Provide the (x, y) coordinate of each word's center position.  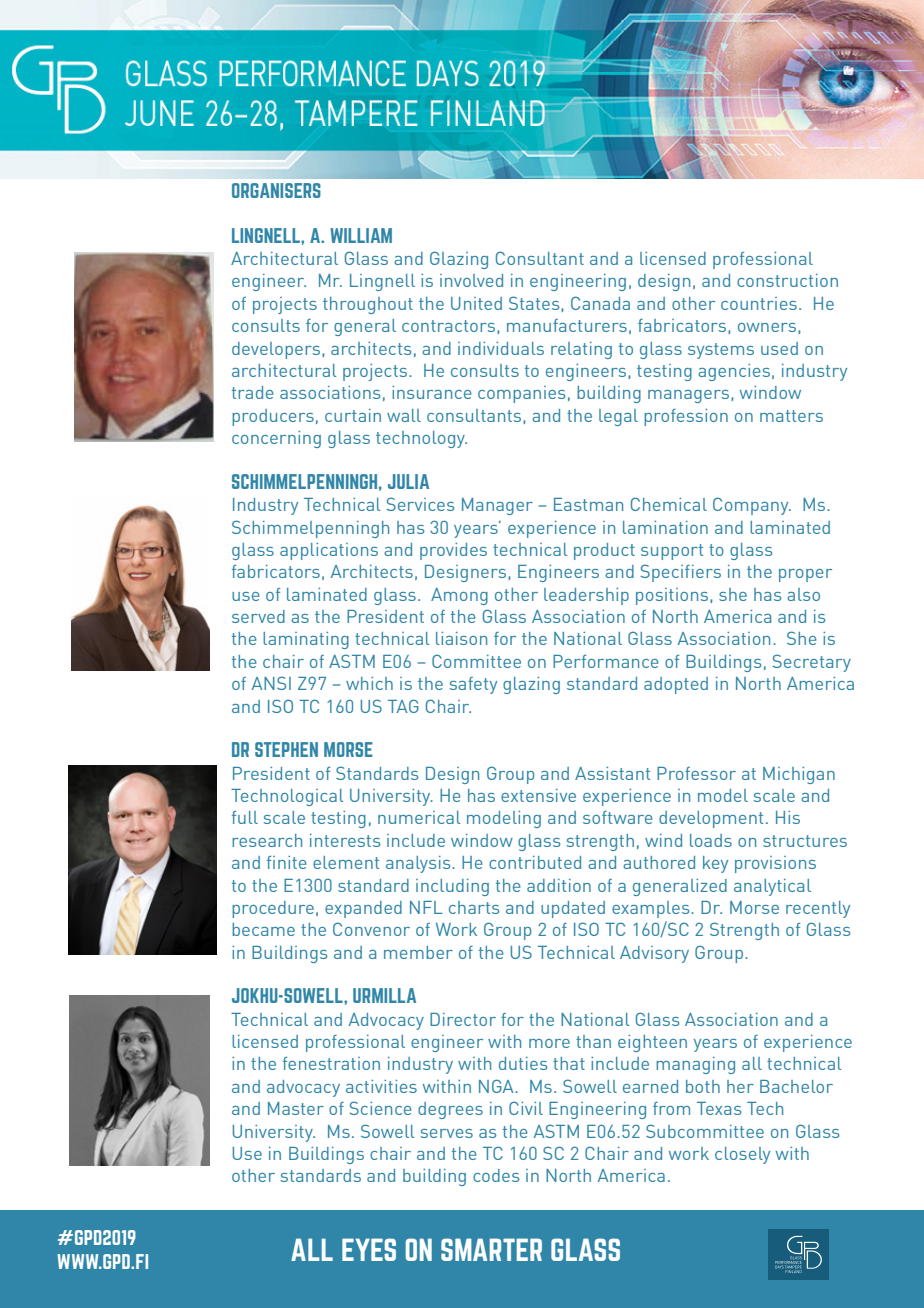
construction (787, 280)
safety (473, 685)
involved (471, 280)
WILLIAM (361, 235)
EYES (369, 1249)
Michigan (799, 775)
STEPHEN (286, 749)
